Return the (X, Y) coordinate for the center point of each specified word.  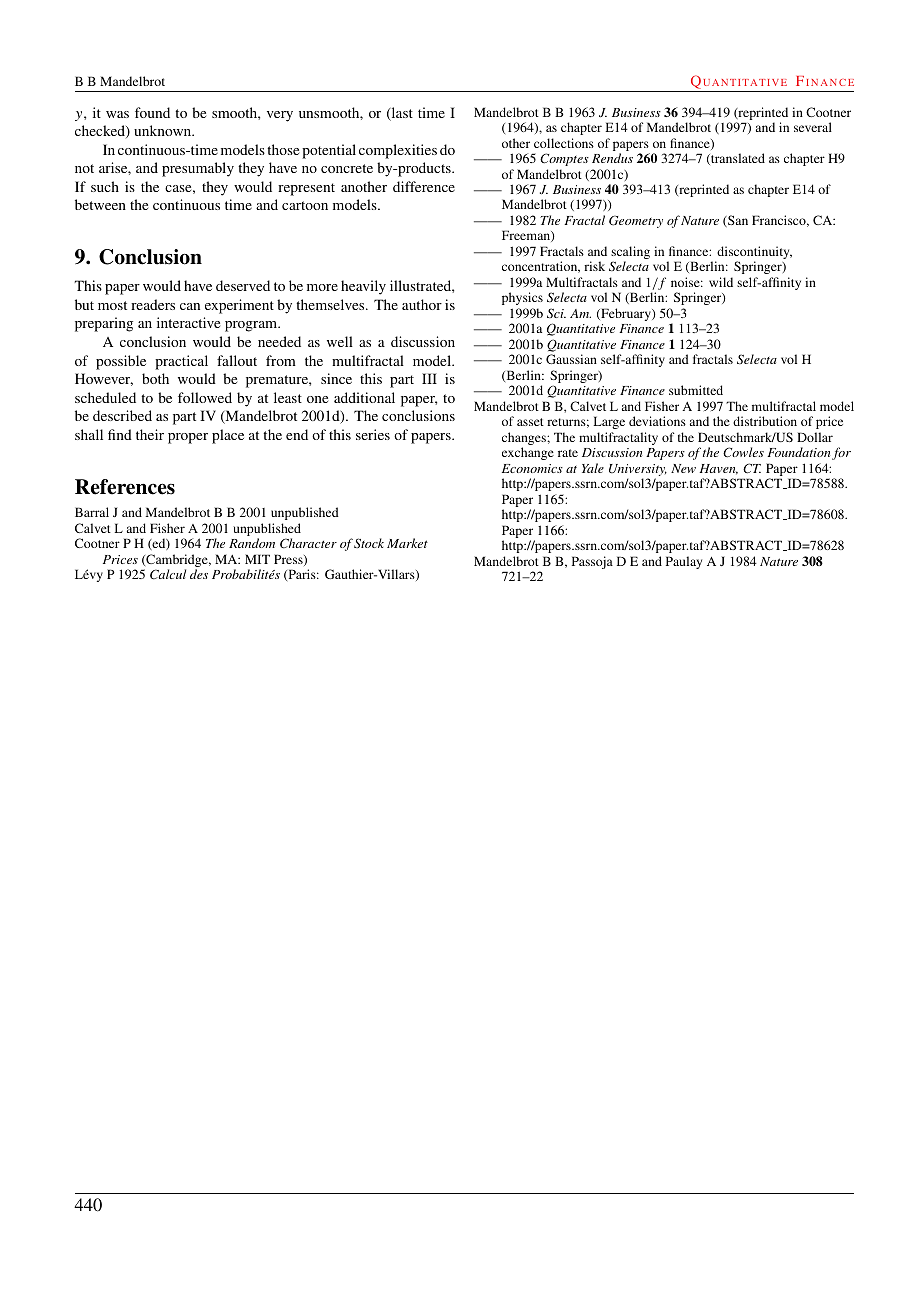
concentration (541, 267)
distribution (765, 421)
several (813, 127)
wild (721, 282)
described (122, 415)
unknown (164, 130)
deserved (243, 285)
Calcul (168, 574)
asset (530, 422)
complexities (398, 151)
